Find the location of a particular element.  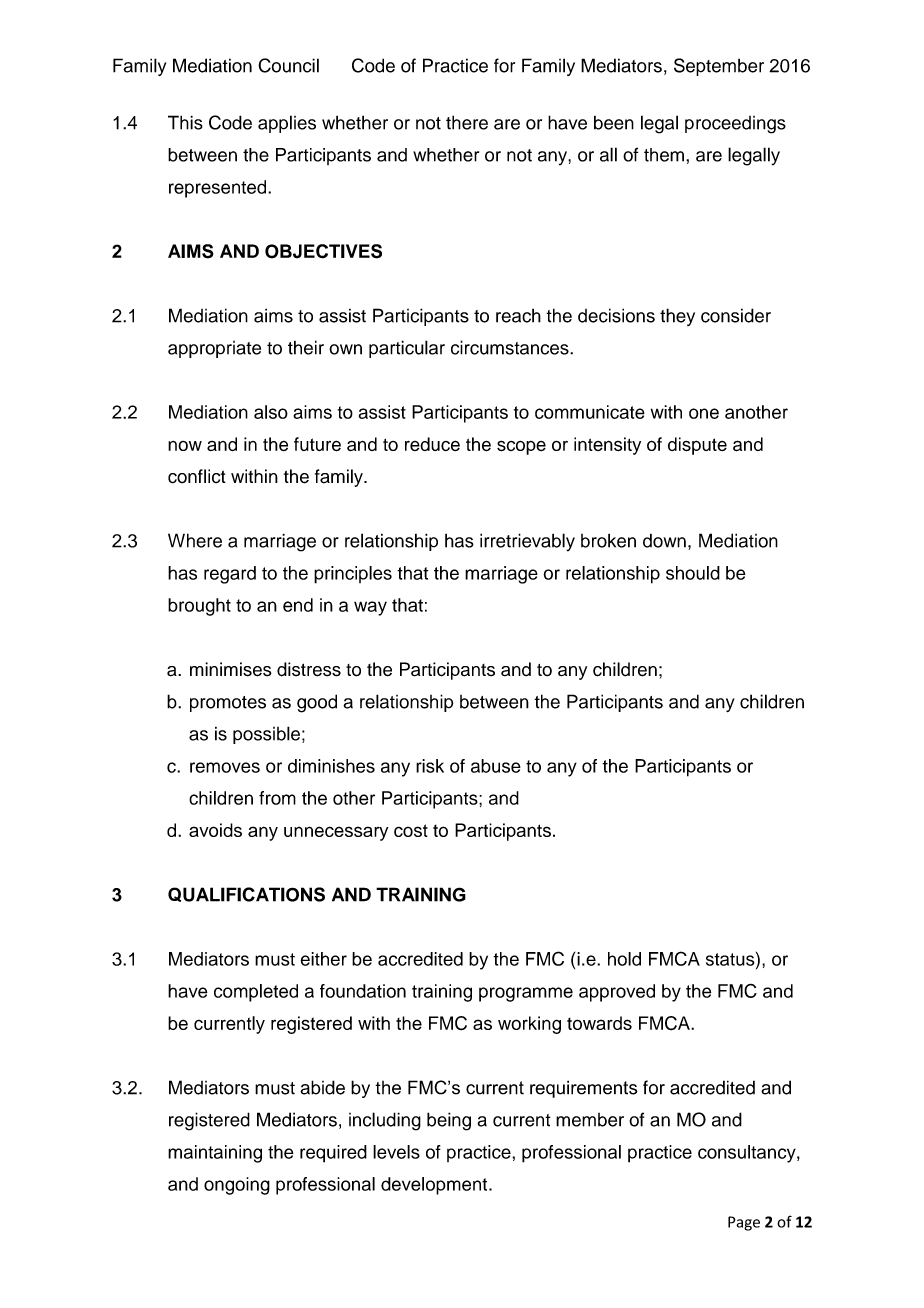

ongoing is located at coordinates (237, 1186).
